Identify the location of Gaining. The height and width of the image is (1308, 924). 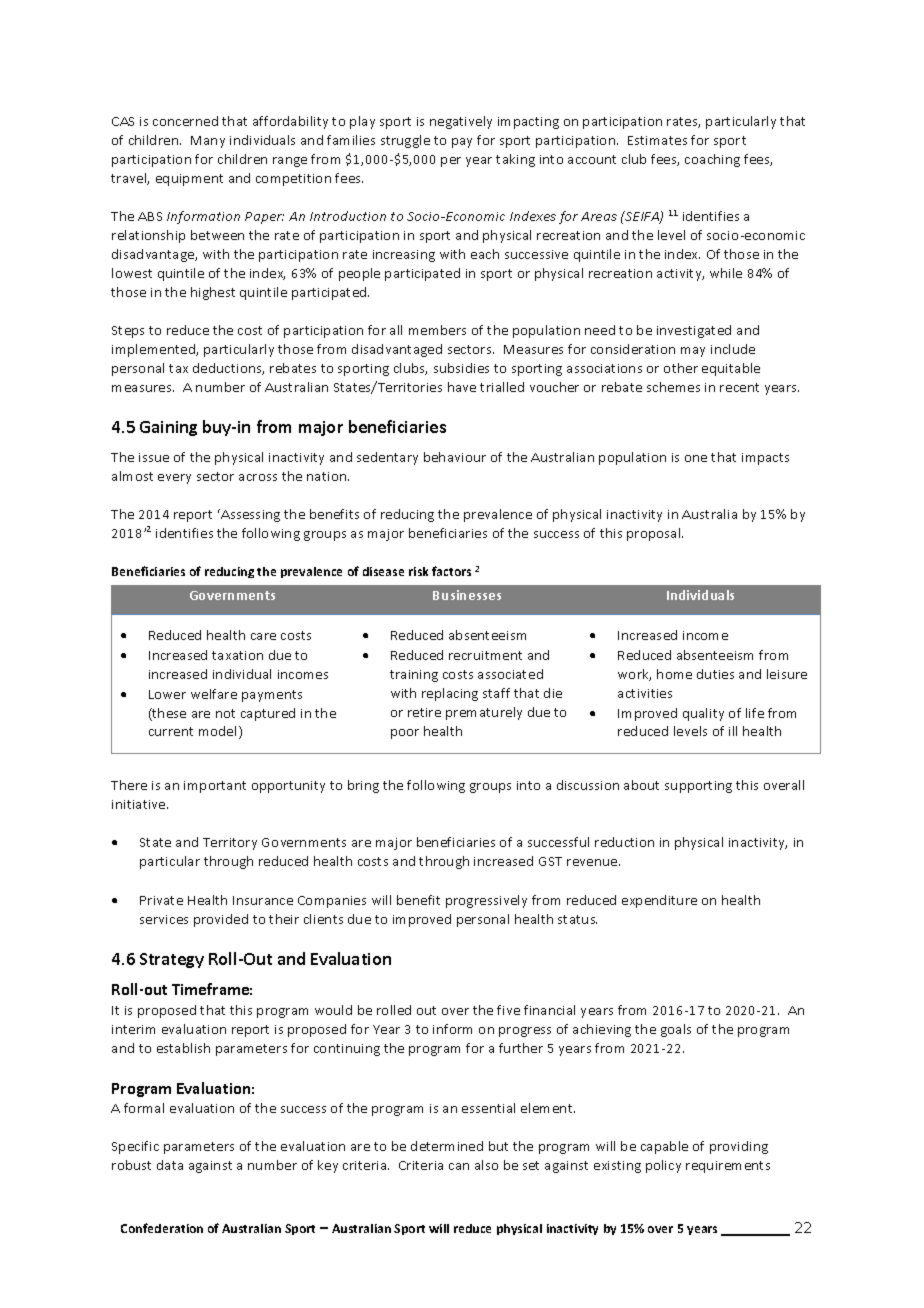
(168, 428).
